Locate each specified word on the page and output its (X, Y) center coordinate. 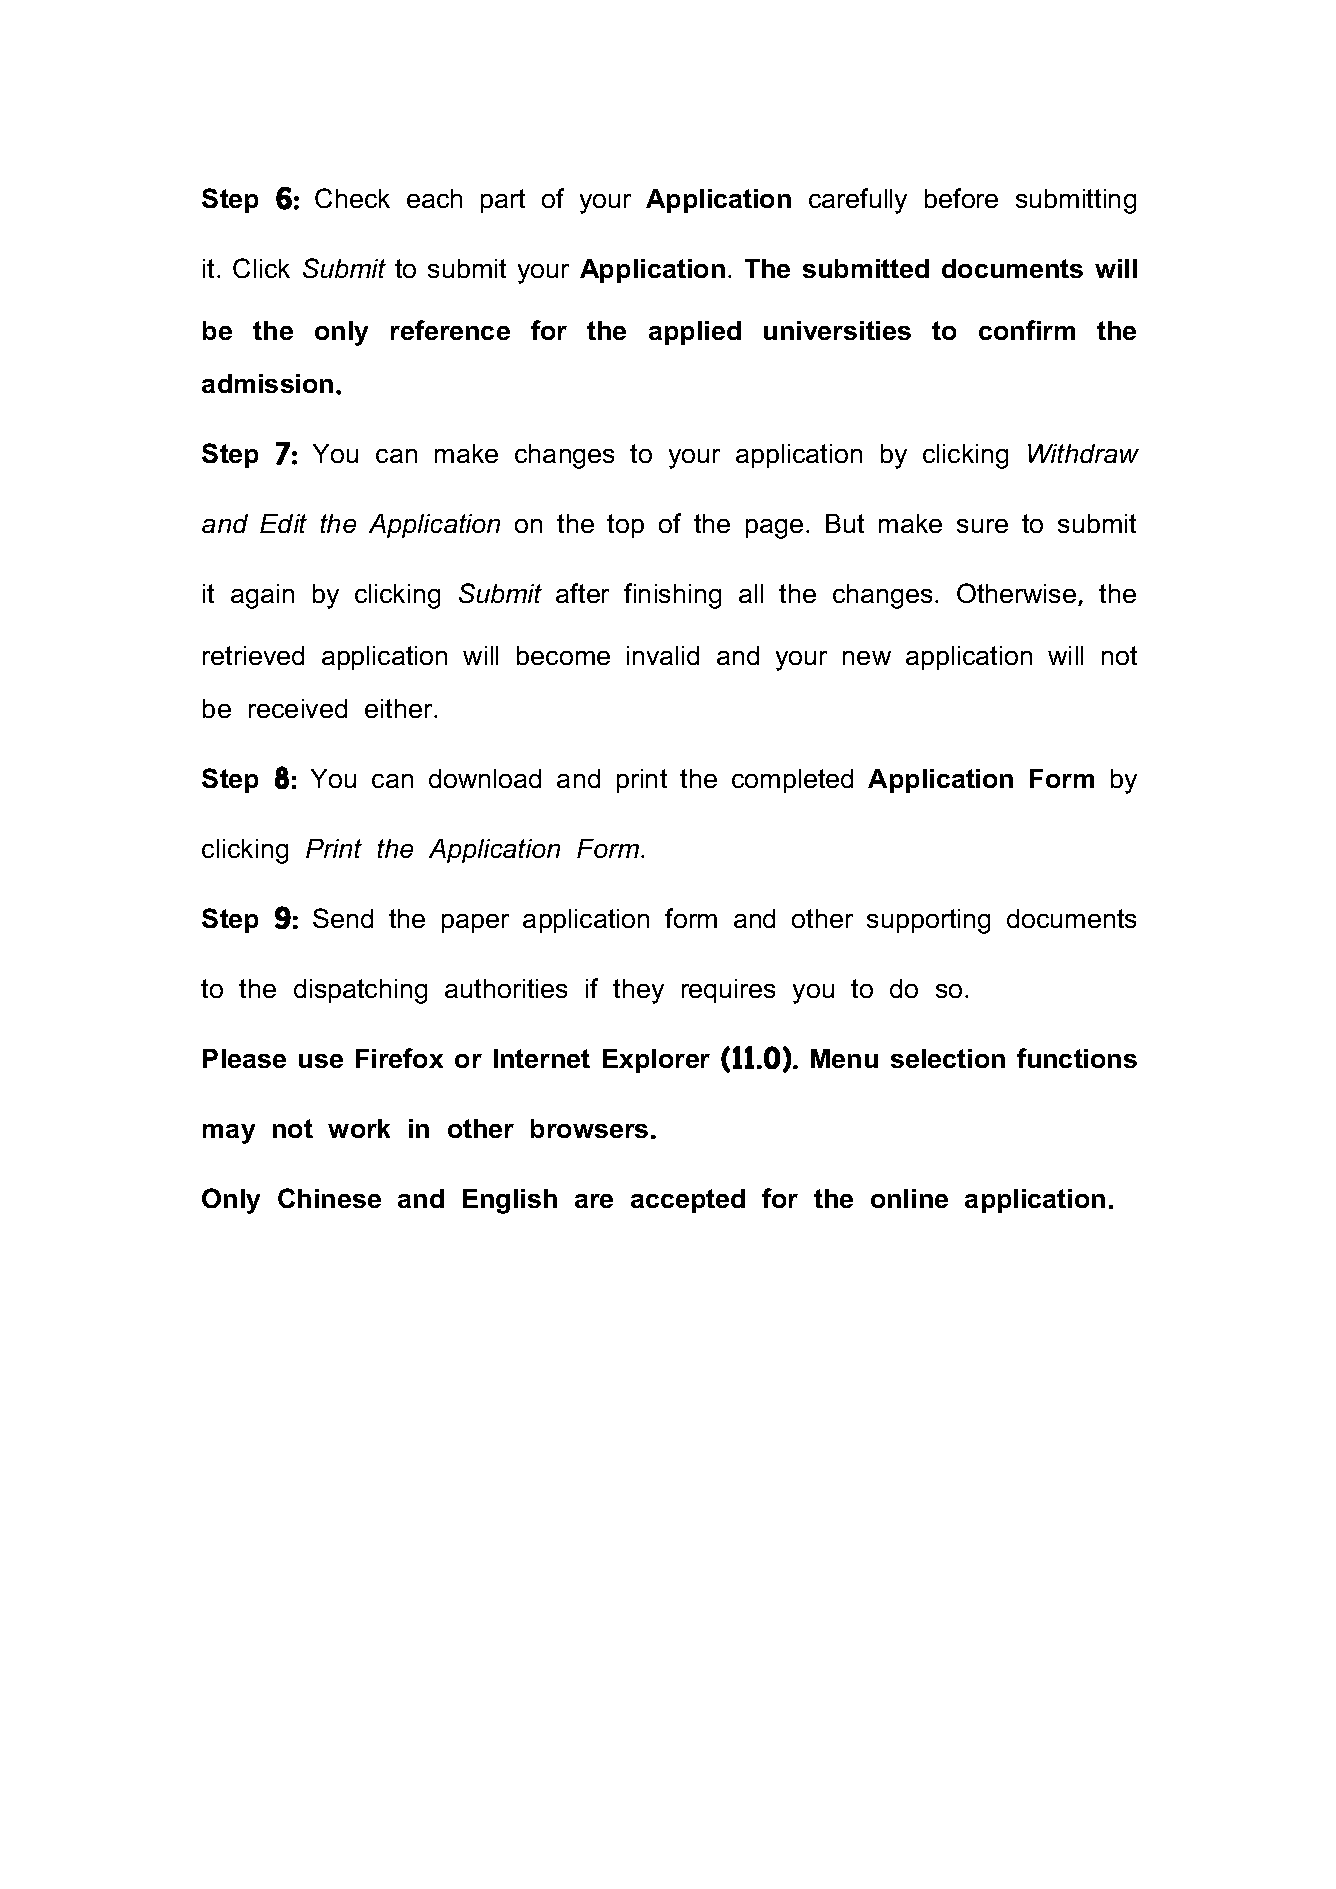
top (625, 526)
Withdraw (1083, 453)
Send (343, 918)
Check (352, 198)
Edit (283, 523)
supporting (928, 921)
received (298, 708)
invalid (663, 655)
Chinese (329, 1198)
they (638, 991)
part (503, 201)
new (867, 658)
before (961, 198)
